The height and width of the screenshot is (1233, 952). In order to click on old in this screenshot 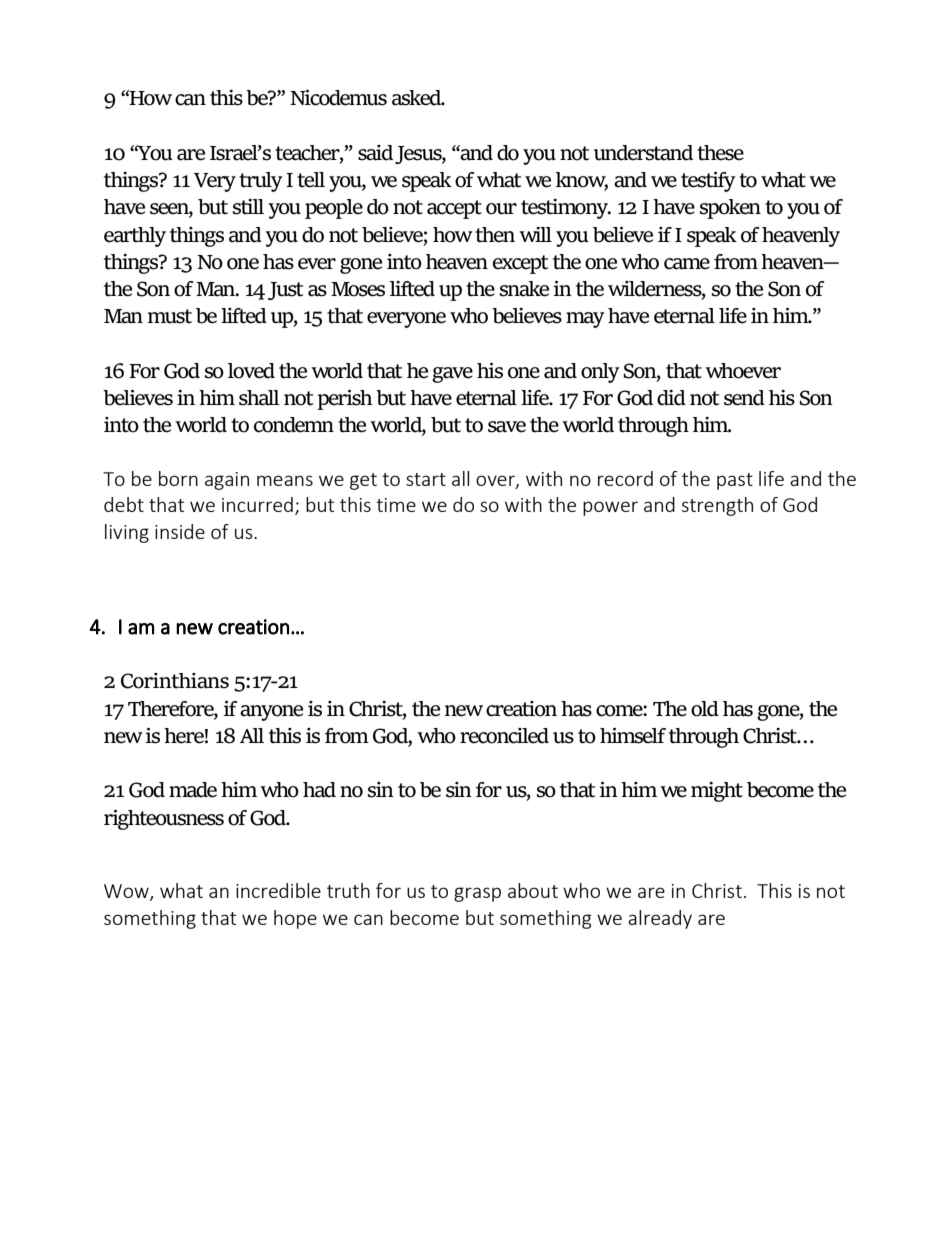, I will do `click(705, 709)`.
